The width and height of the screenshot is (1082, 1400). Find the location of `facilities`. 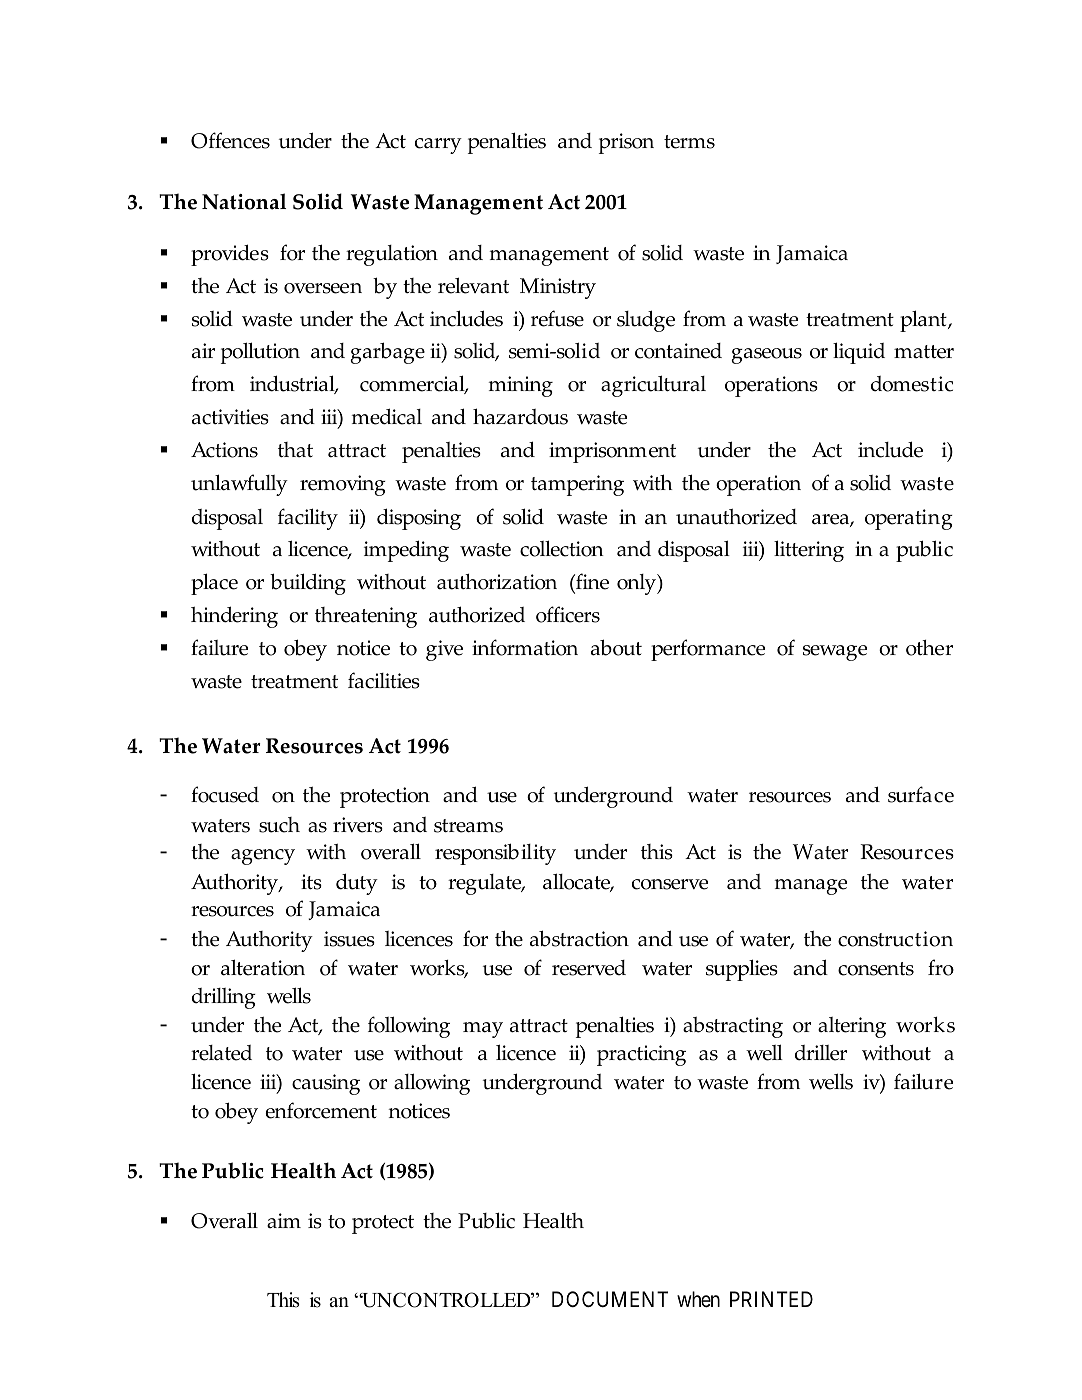

facilities is located at coordinates (384, 680).
